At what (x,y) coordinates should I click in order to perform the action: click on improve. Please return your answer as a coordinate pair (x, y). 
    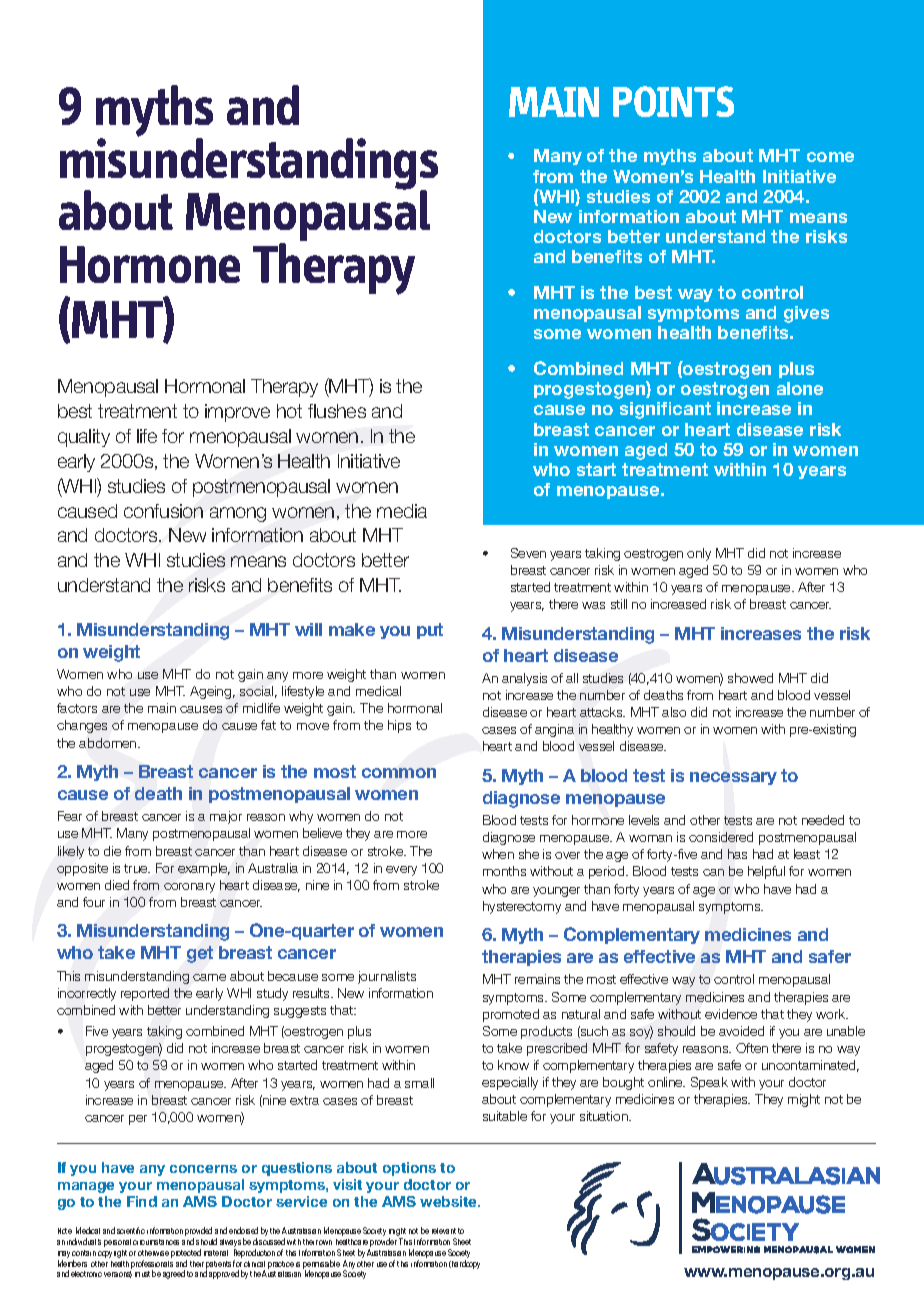
    Looking at the image, I should click on (237, 413).
